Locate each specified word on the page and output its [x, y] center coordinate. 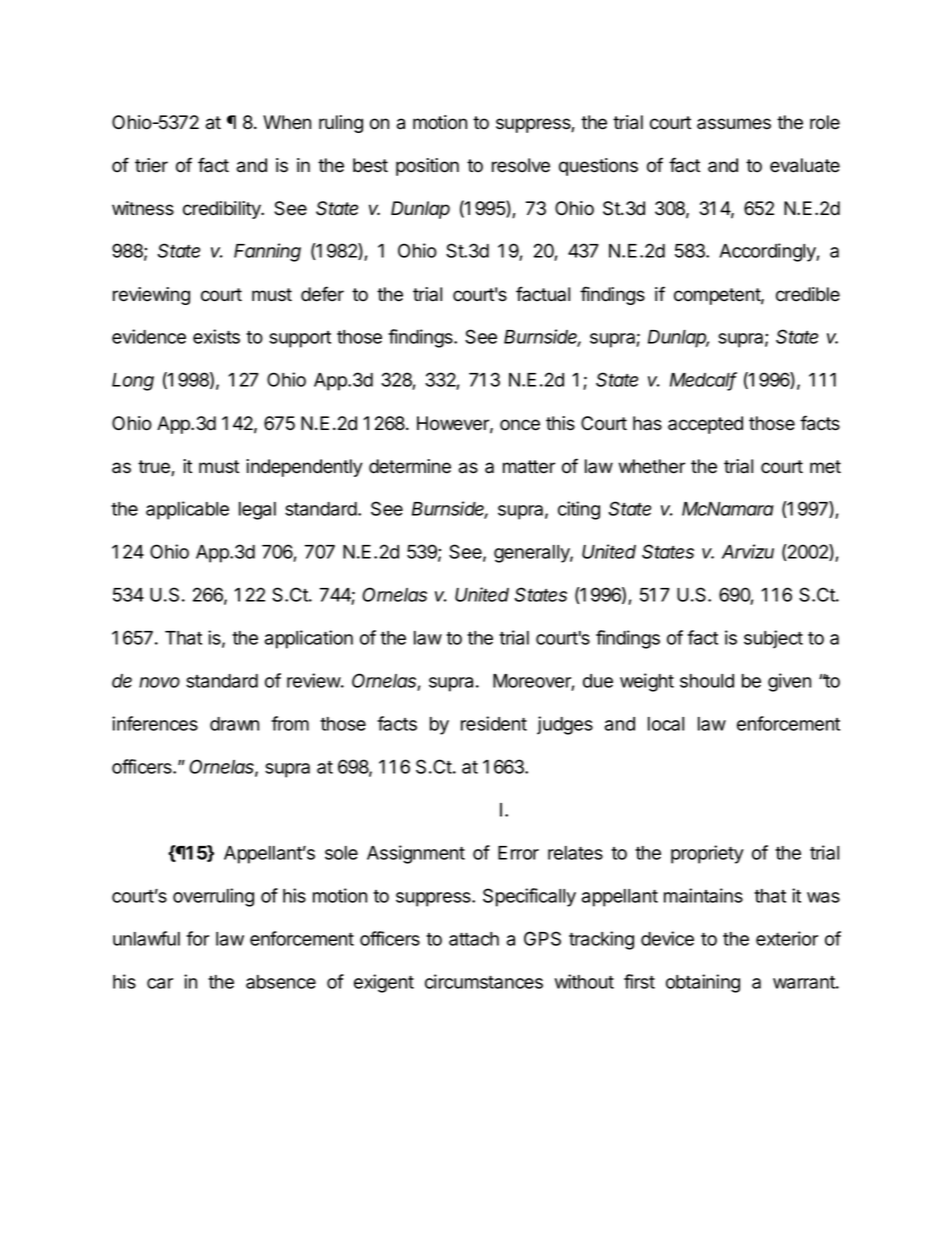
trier [151, 165]
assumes [734, 124]
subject [773, 639]
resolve [521, 165]
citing [579, 510]
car [160, 983]
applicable [187, 510]
